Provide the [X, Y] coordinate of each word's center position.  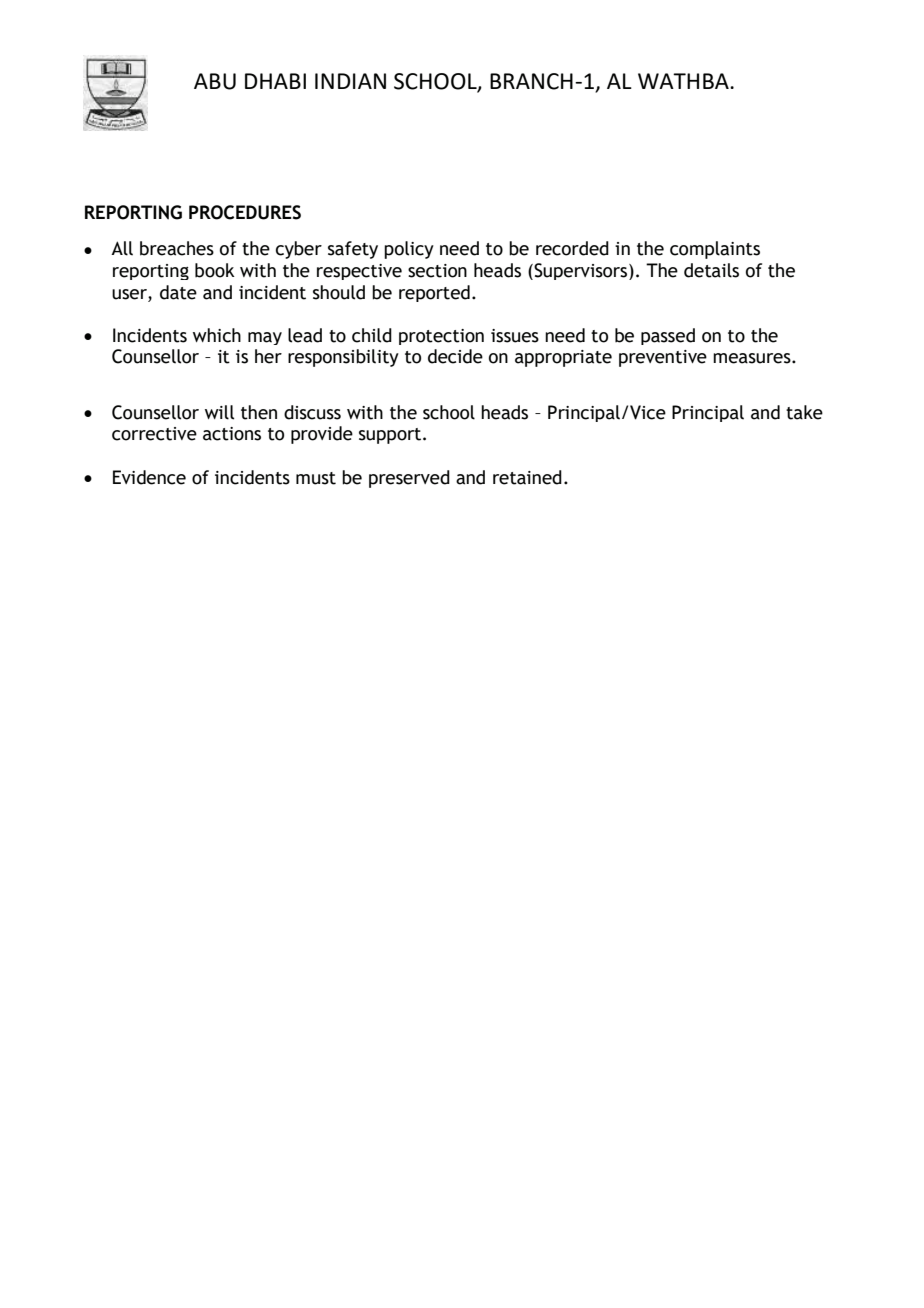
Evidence [149, 477]
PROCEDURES [245, 212]
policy [409, 250]
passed [668, 336]
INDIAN [350, 81]
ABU [215, 81]
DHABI [275, 81]
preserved [409, 479]
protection [441, 337]
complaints [715, 250]
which [217, 335]
